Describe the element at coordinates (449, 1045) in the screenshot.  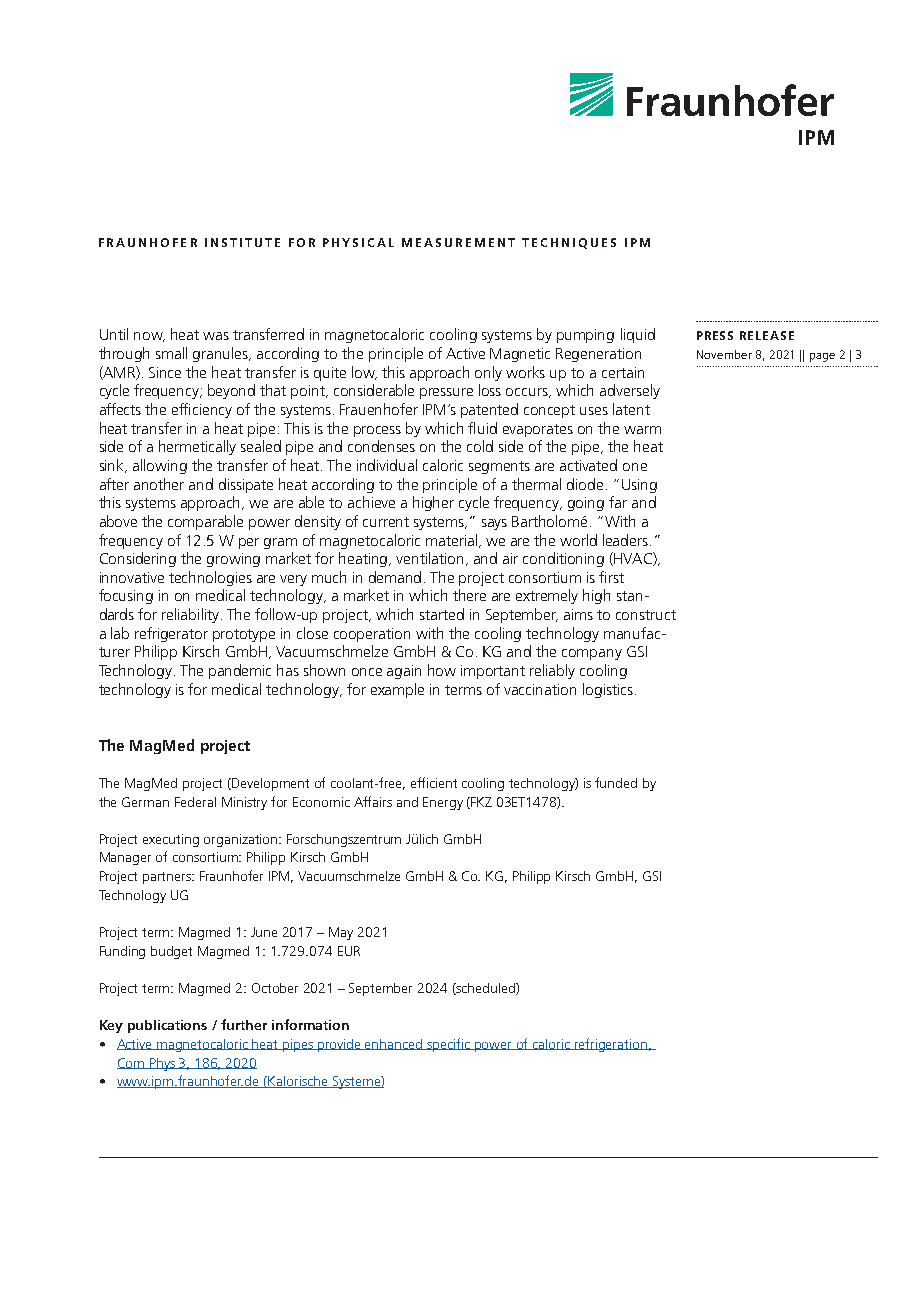
I see `specific` at that location.
